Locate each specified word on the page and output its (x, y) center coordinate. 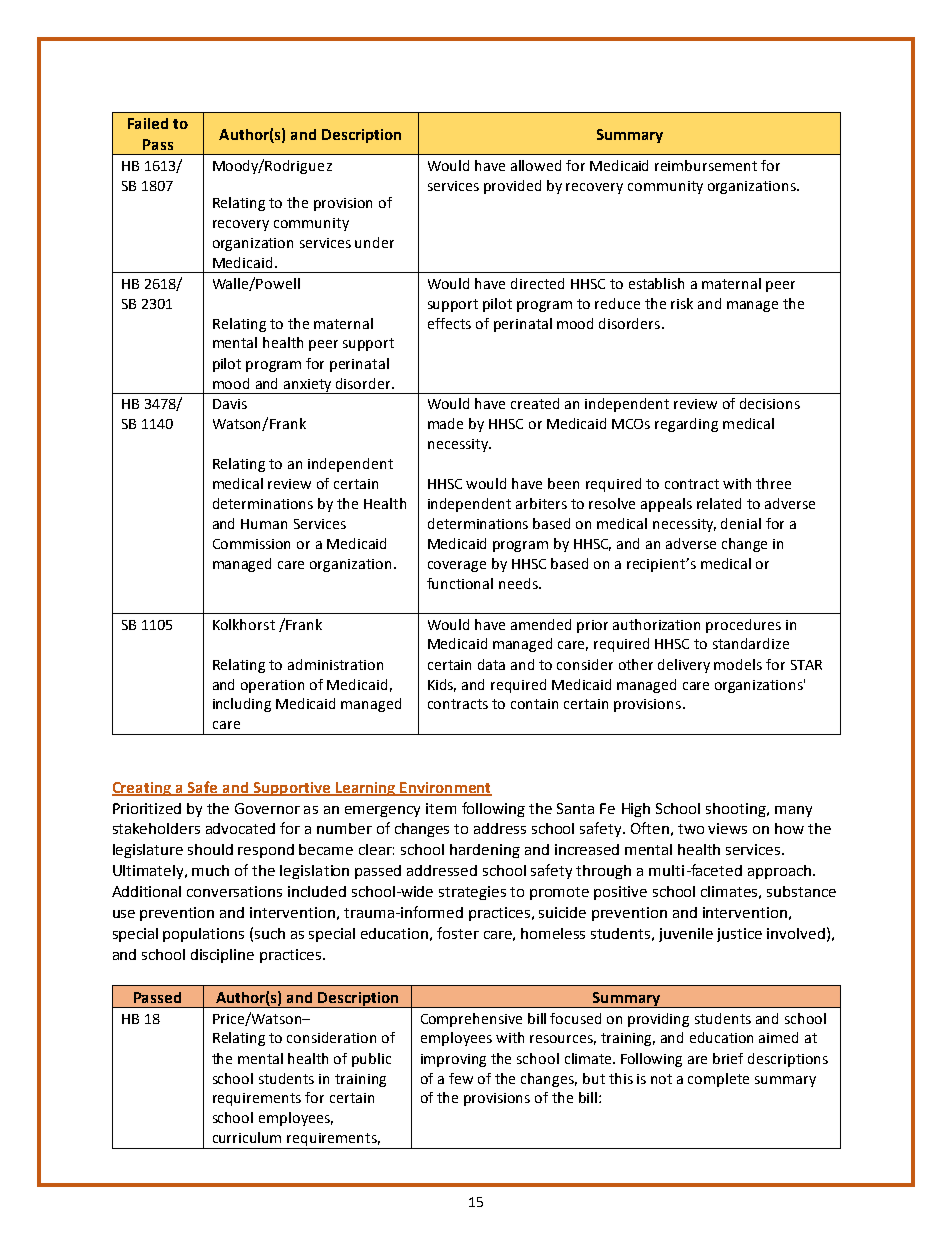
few (461, 1078)
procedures (743, 626)
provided (512, 187)
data (491, 664)
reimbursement (706, 165)
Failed (148, 123)
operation (272, 686)
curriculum (247, 1137)
